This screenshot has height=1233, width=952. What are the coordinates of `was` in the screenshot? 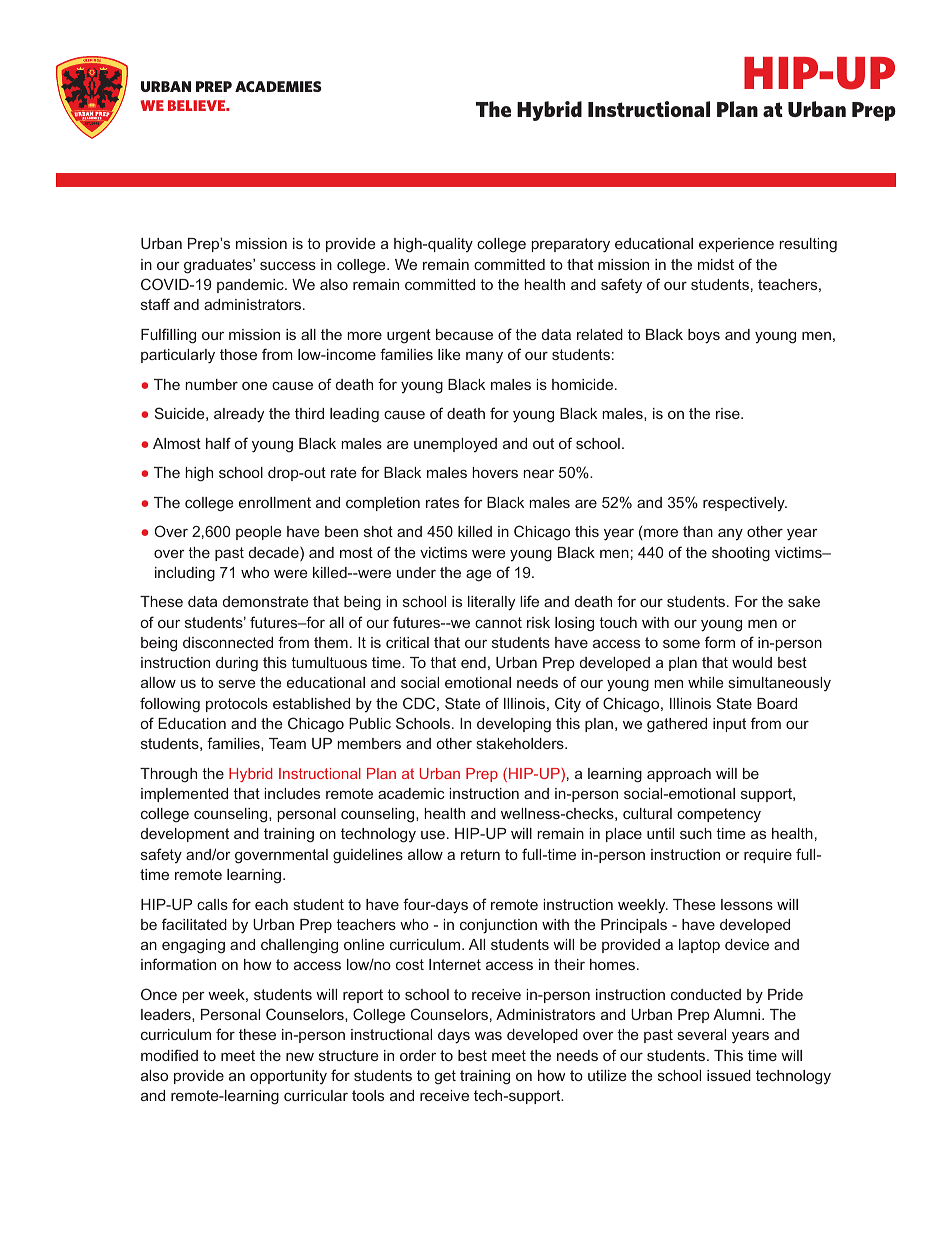 It's located at (488, 1035).
